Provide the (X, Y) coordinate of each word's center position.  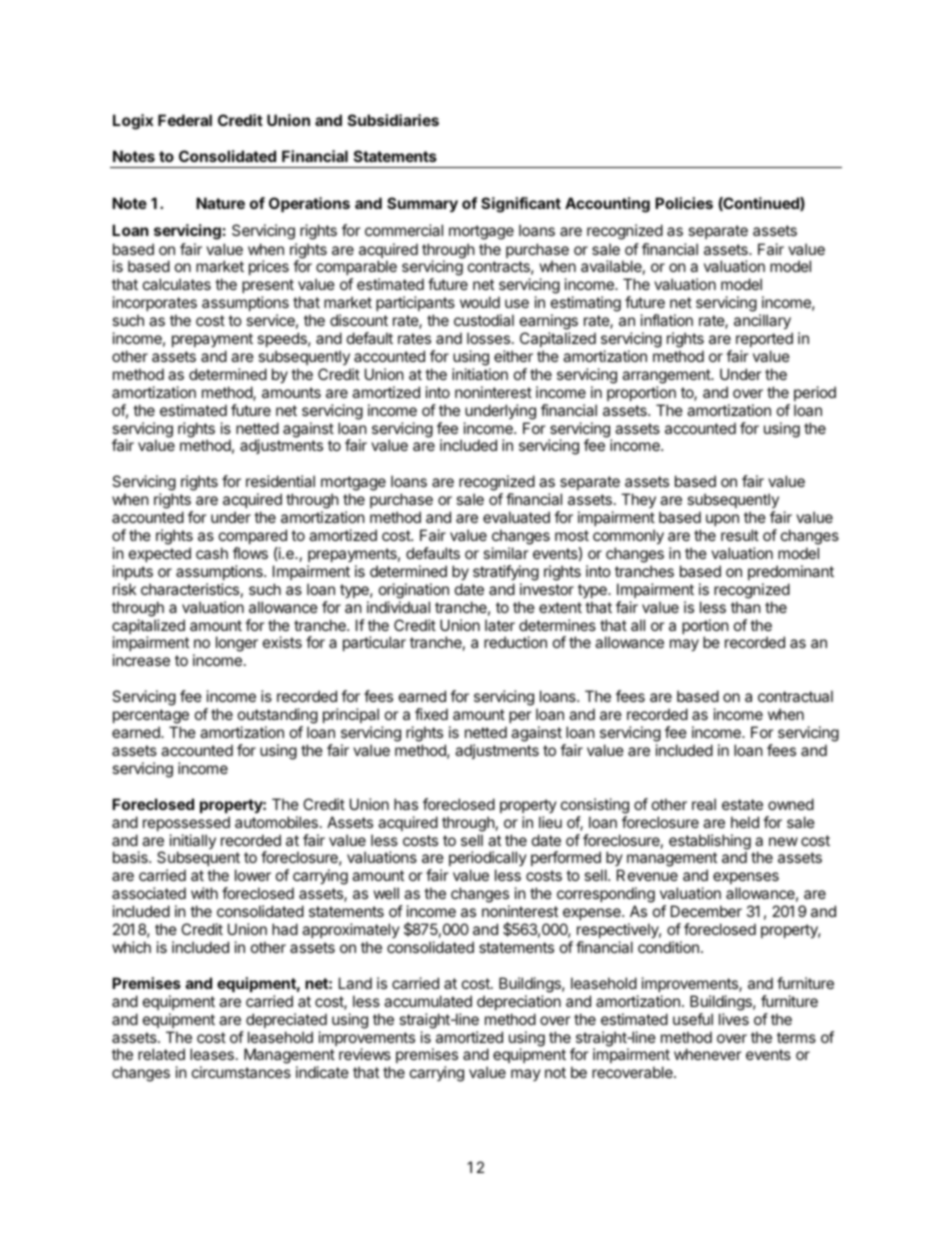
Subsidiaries (393, 120)
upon (722, 520)
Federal (185, 120)
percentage (151, 718)
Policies (684, 203)
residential (280, 481)
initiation (480, 374)
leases (212, 1054)
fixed (431, 714)
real (704, 804)
